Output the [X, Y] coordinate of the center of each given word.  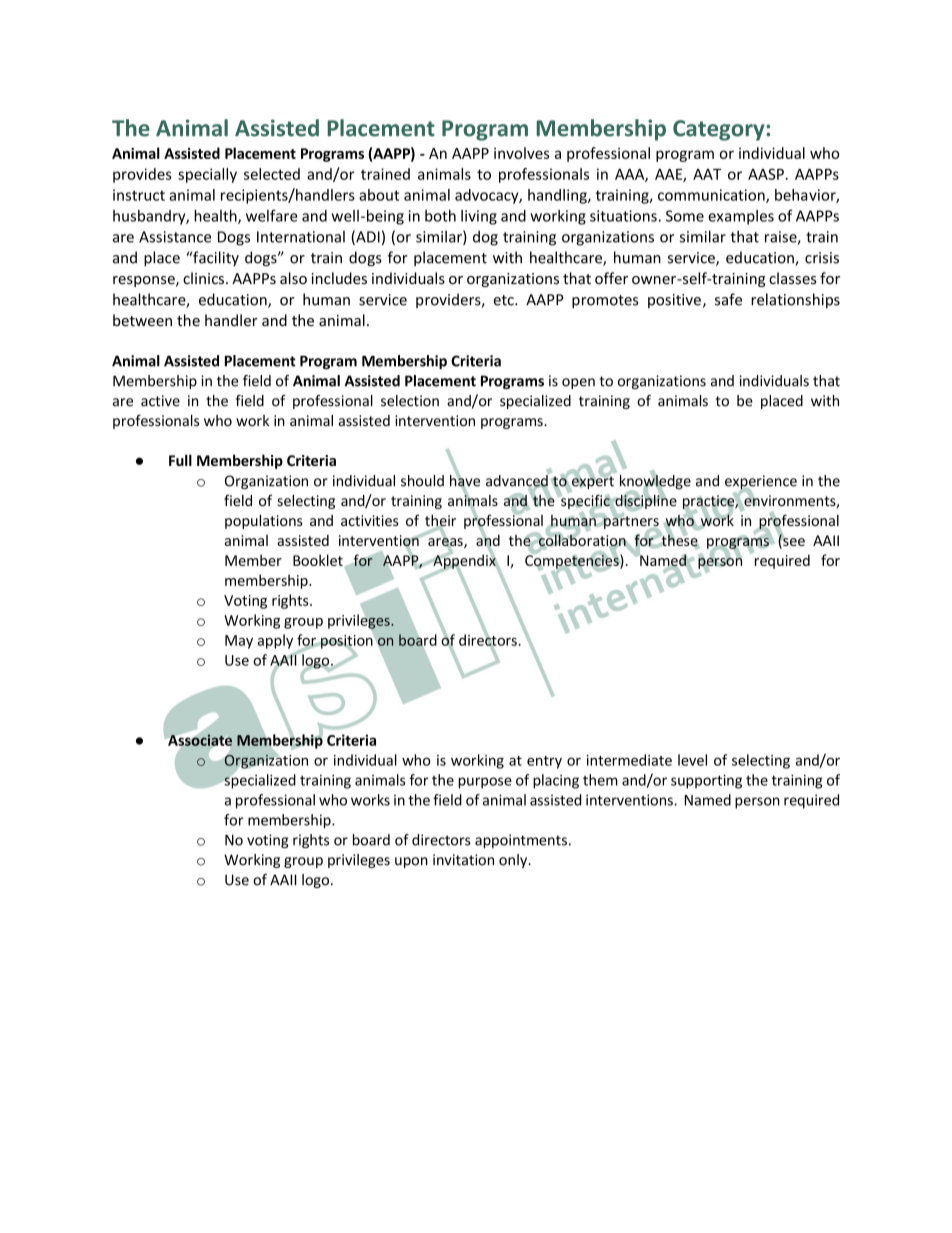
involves [521, 153]
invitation [463, 860]
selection [410, 401]
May [239, 642]
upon [411, 862]
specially [207, 175]
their [440, 521]
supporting [706, 781]
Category [720, 130]
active [160, 401]
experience [761, 483]
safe [728, 299]
